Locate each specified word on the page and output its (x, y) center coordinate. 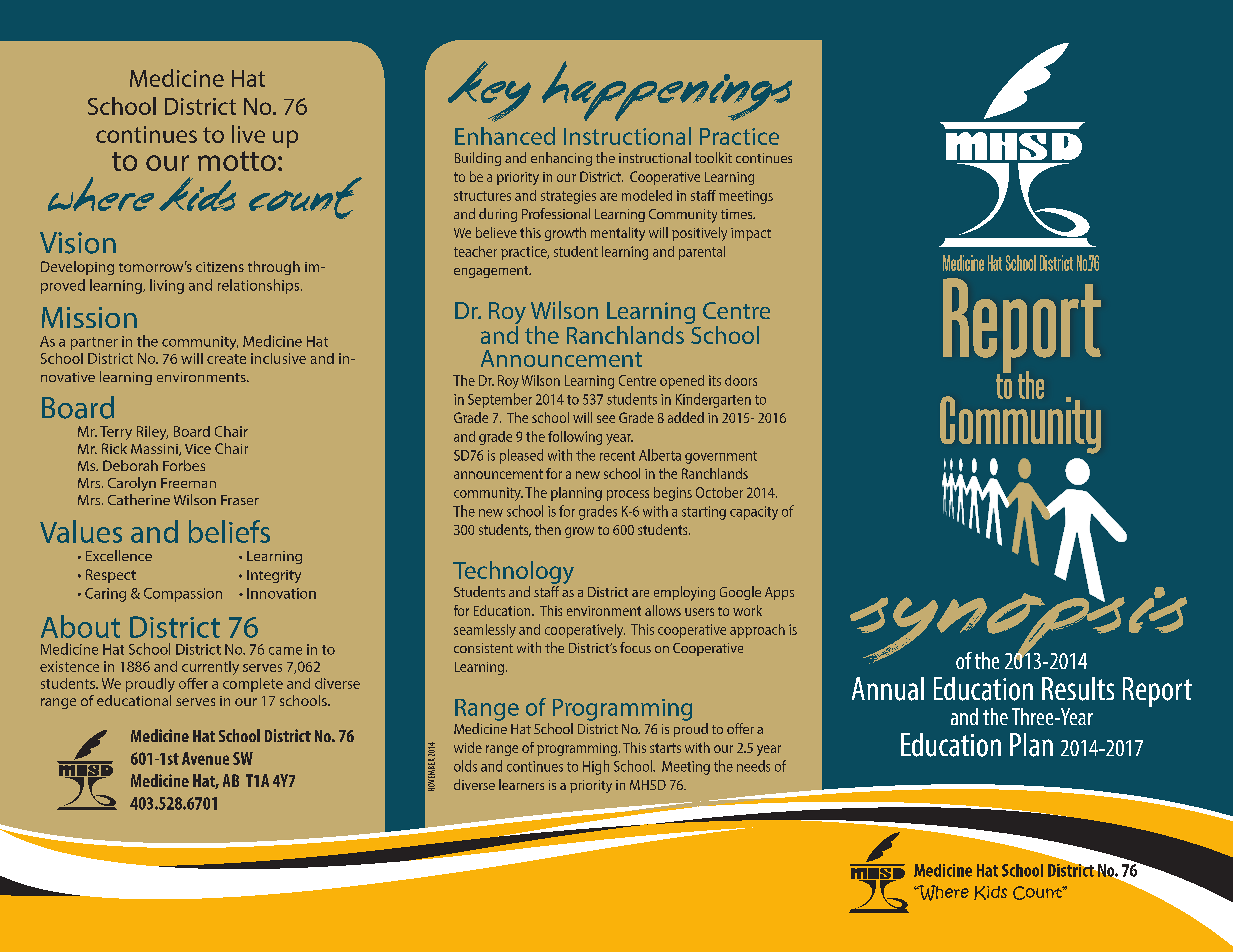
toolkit (713, 157)
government (721, 457)
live (248, 134)
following (575, 438)
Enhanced (505, 136)
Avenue (205, 758)
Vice (198, 449)
